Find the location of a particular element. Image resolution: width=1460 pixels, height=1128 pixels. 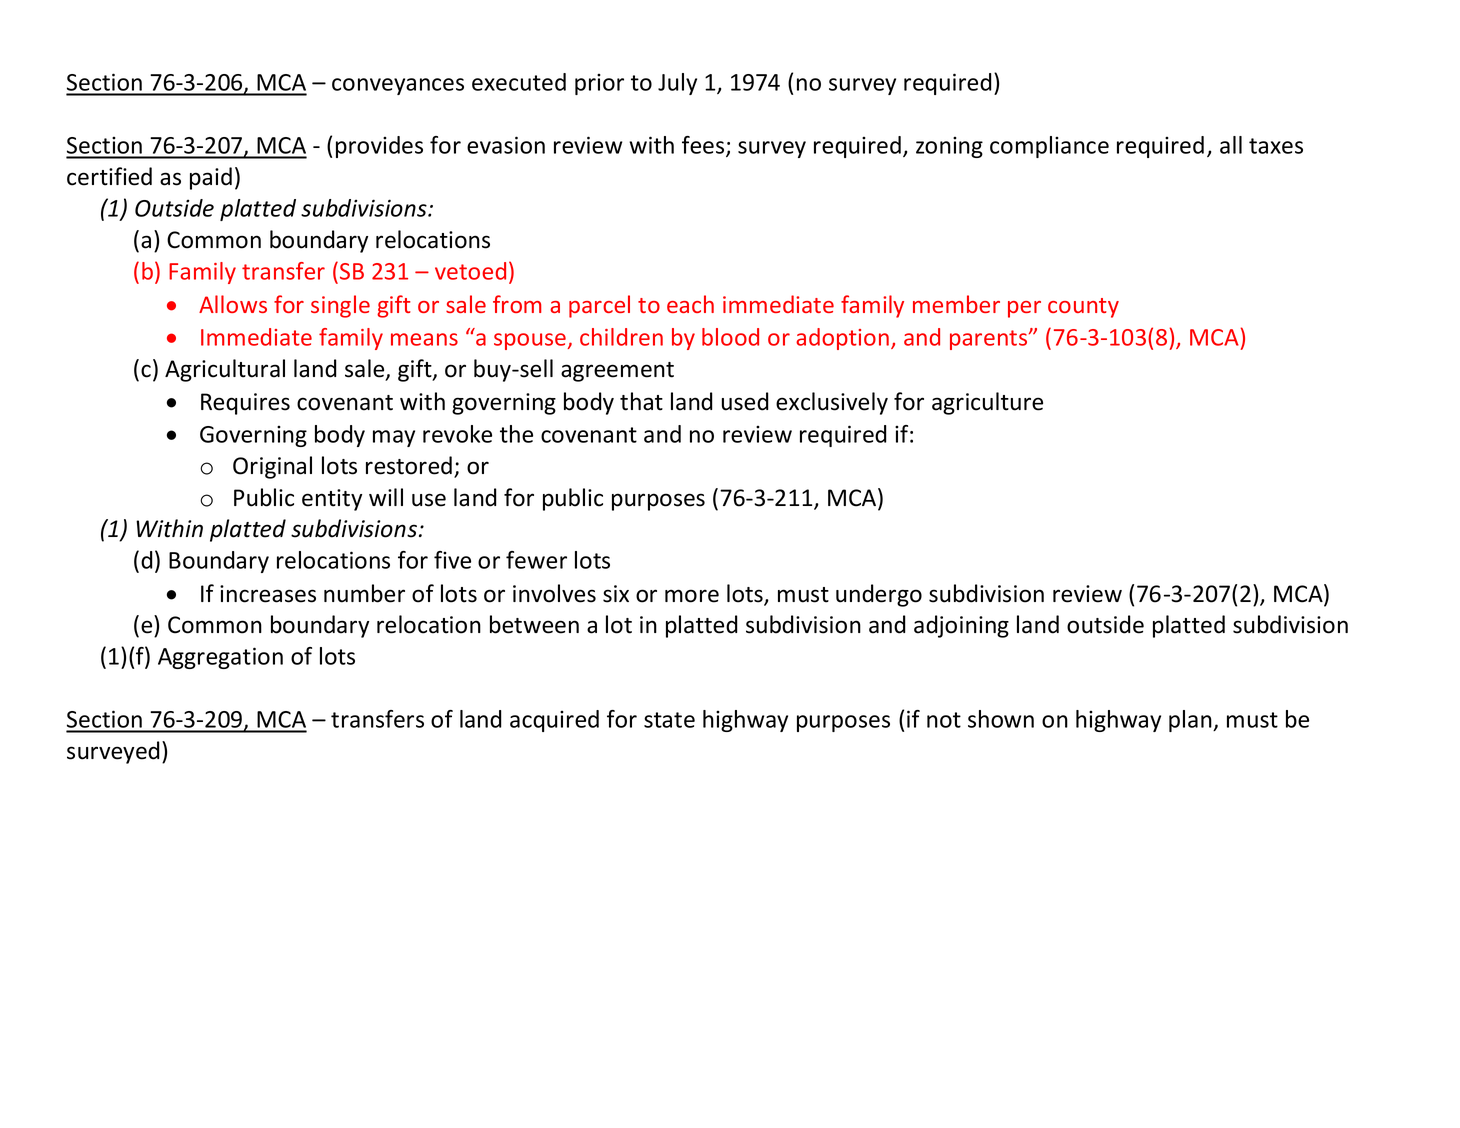

provides is located at coordinates (379, 147).
